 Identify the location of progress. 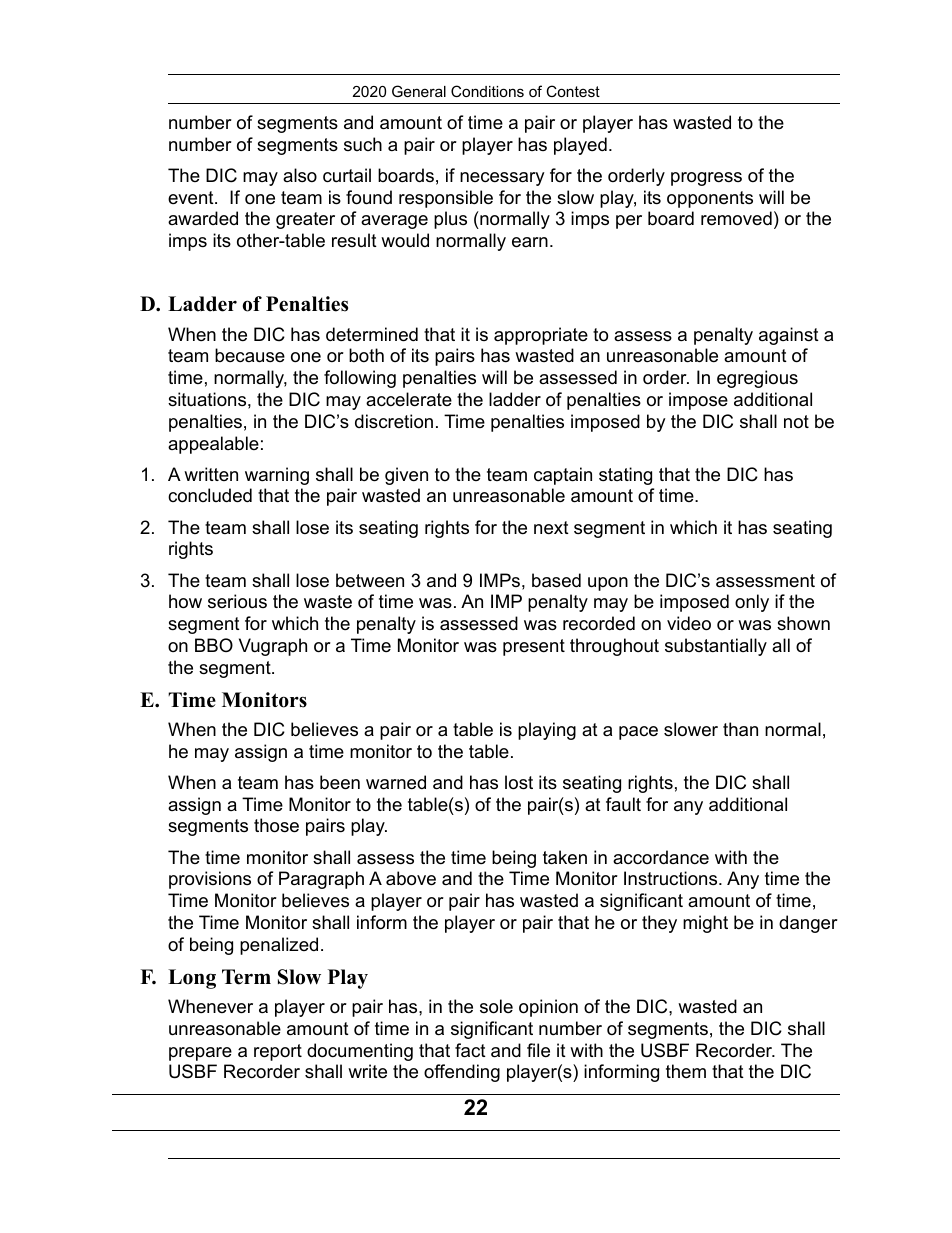
(706, 179).
